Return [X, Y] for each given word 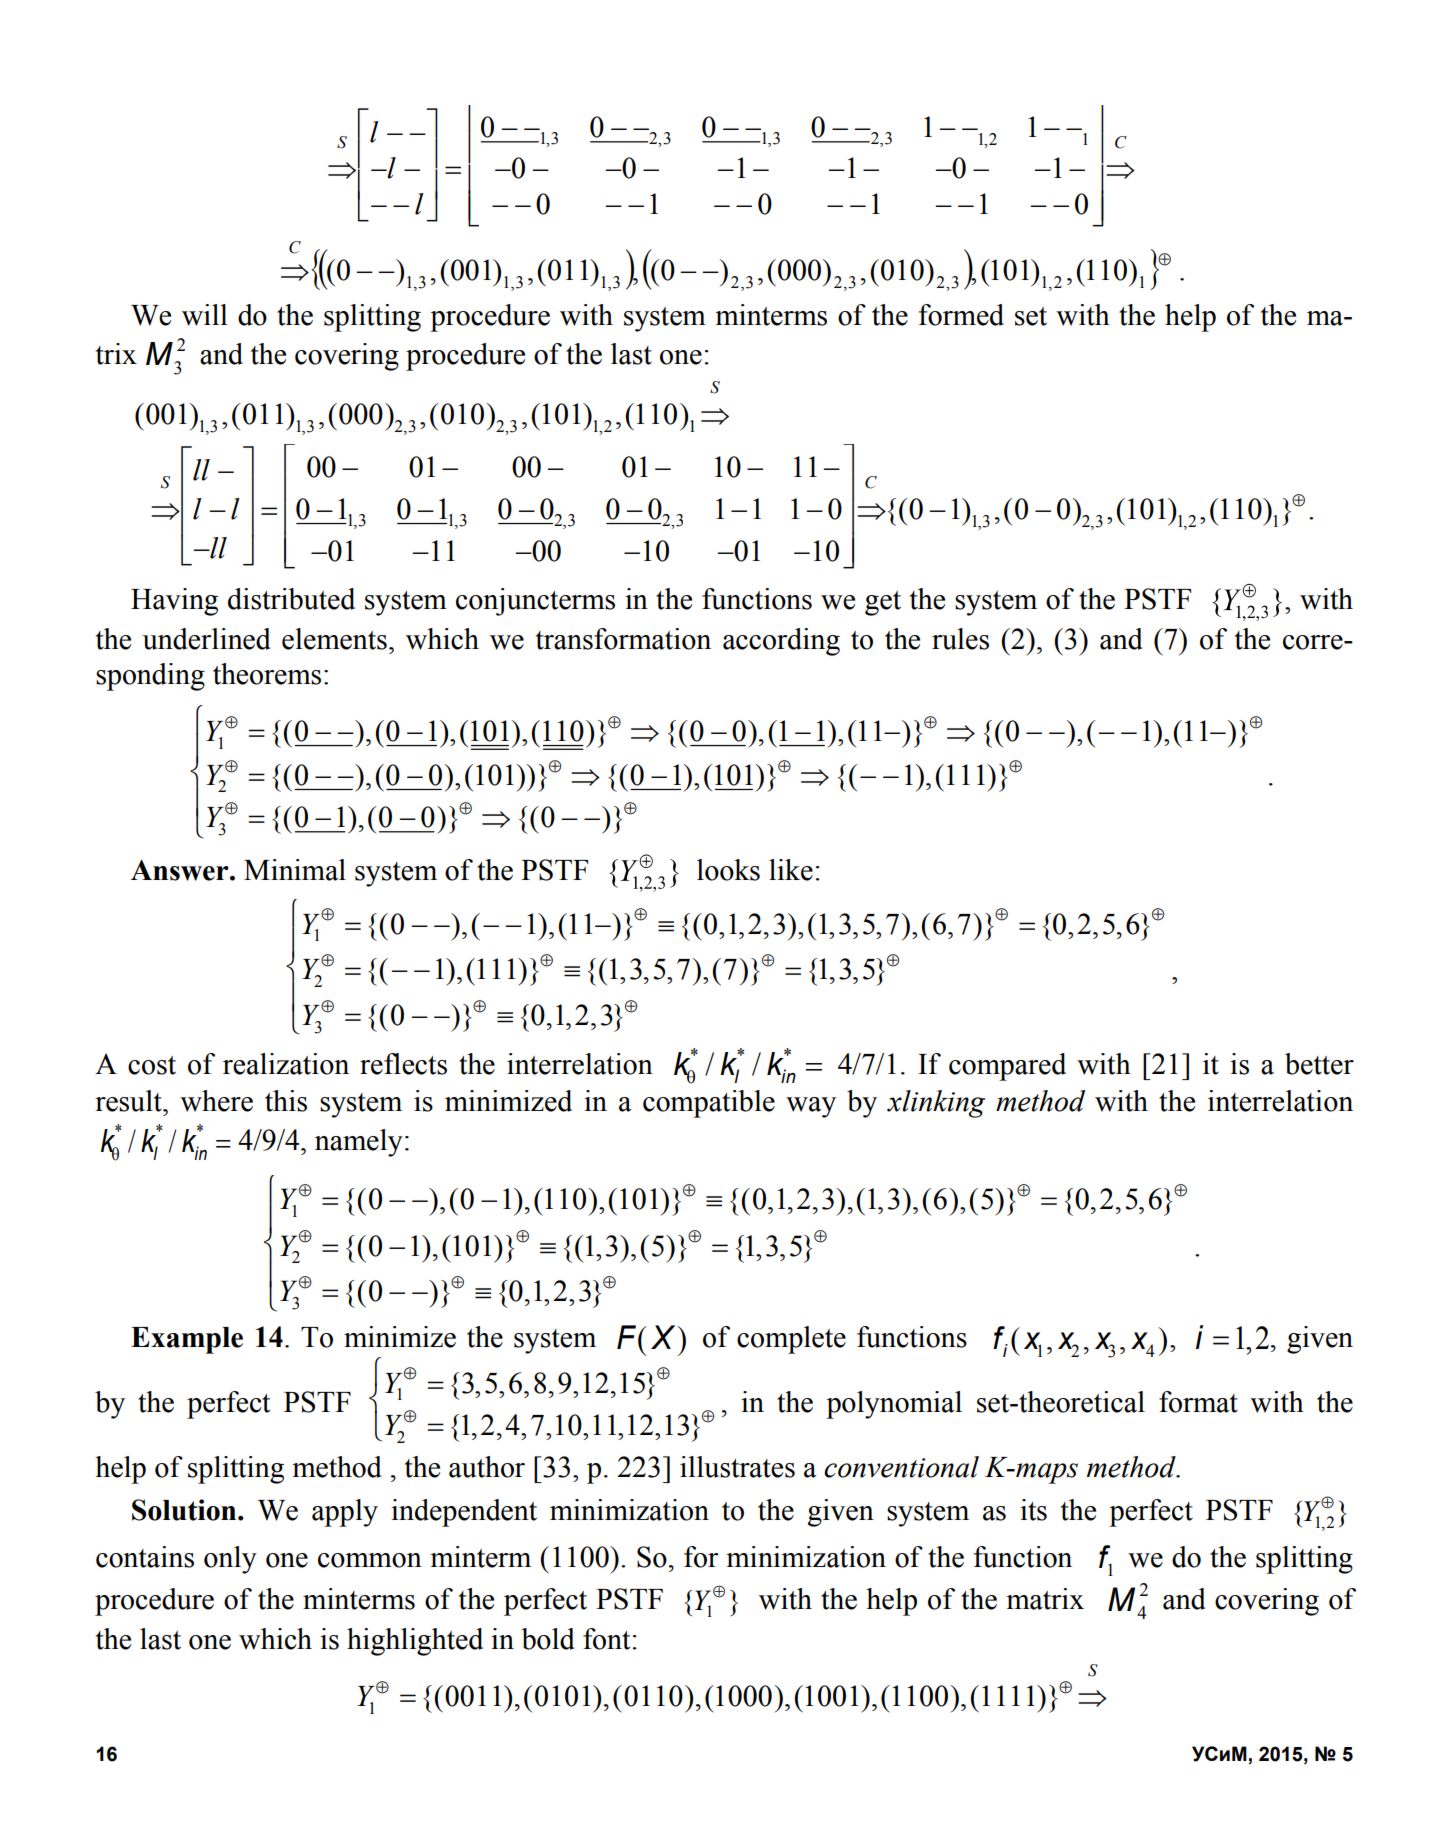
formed [961, 315]
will [205, 315]
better [1319, 1064]
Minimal [295, 870]
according [781, 642]
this [286, 1101]
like [791, 870]
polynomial [894, 1405]
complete [791, 1340]
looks [728, 870]
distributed [291, 599]
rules [960, 639]
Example [187, 1340]
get [883, 603]
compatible [709, 1104]
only [230, 1560]
